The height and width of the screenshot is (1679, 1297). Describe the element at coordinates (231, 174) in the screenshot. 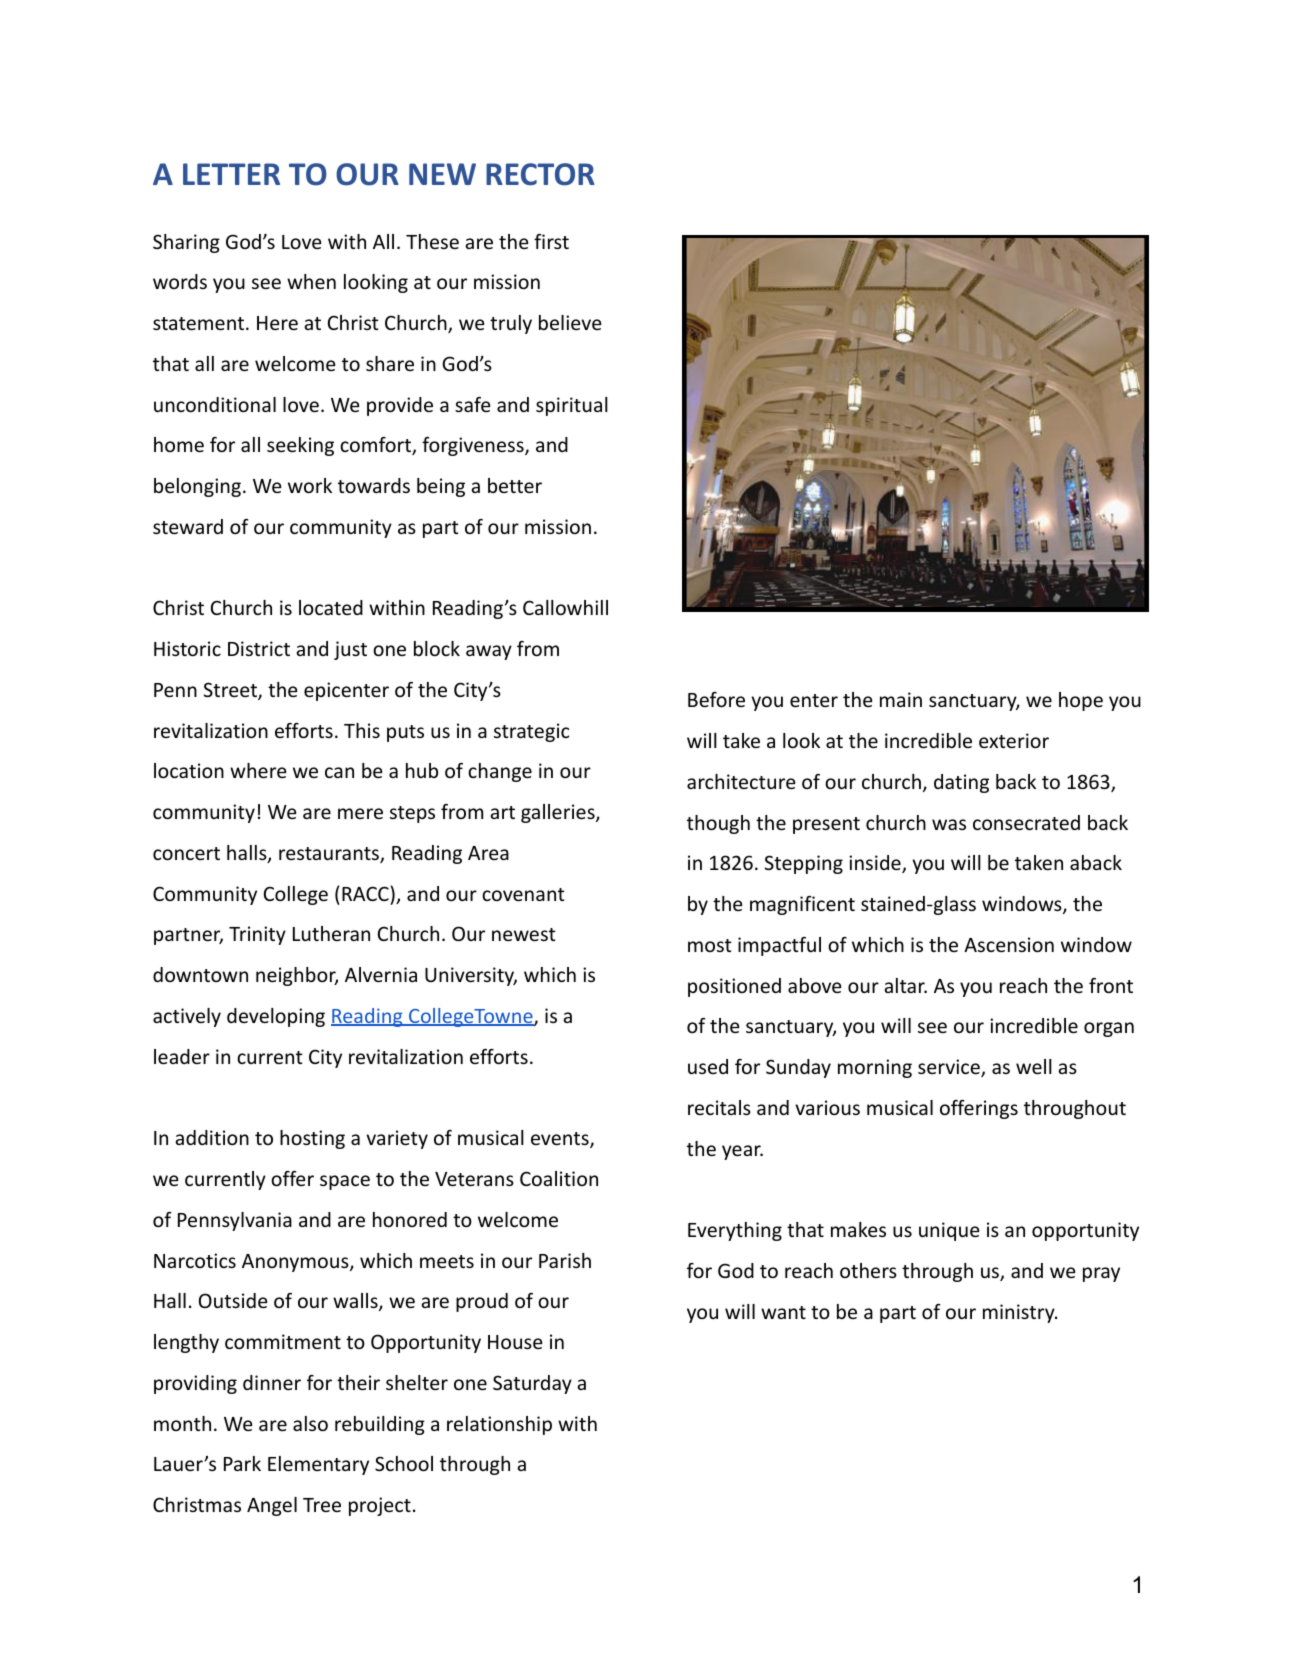

I see `LETTER` at that location.
